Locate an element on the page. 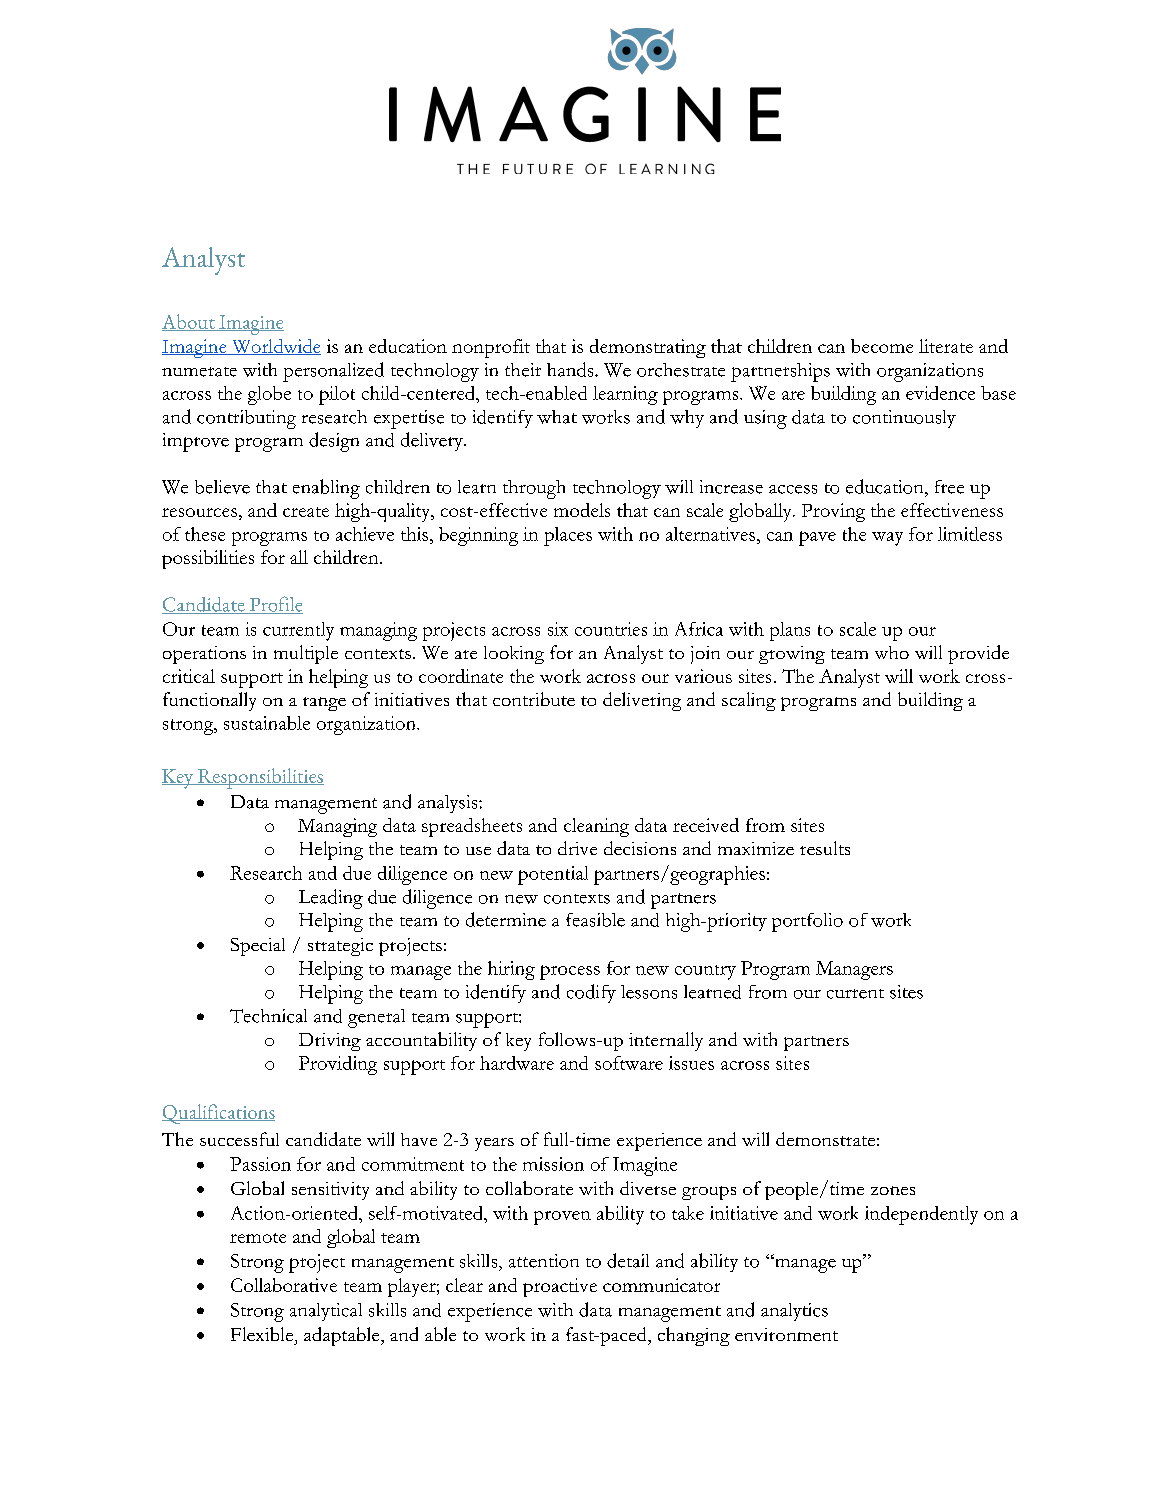  multiple is located at coordinates (306, 654).
